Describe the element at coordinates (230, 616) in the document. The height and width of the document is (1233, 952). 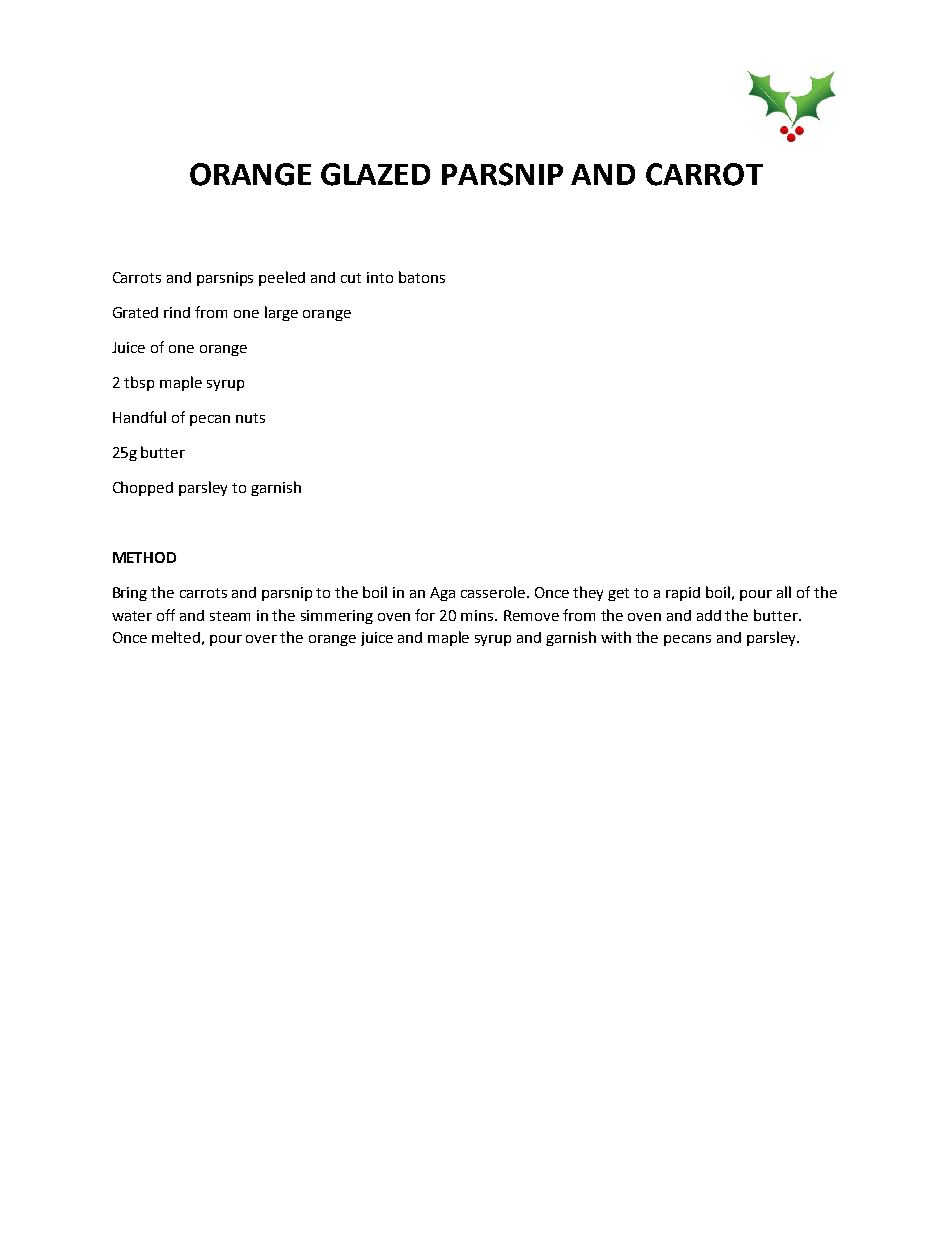
I see `steam` at that location.
